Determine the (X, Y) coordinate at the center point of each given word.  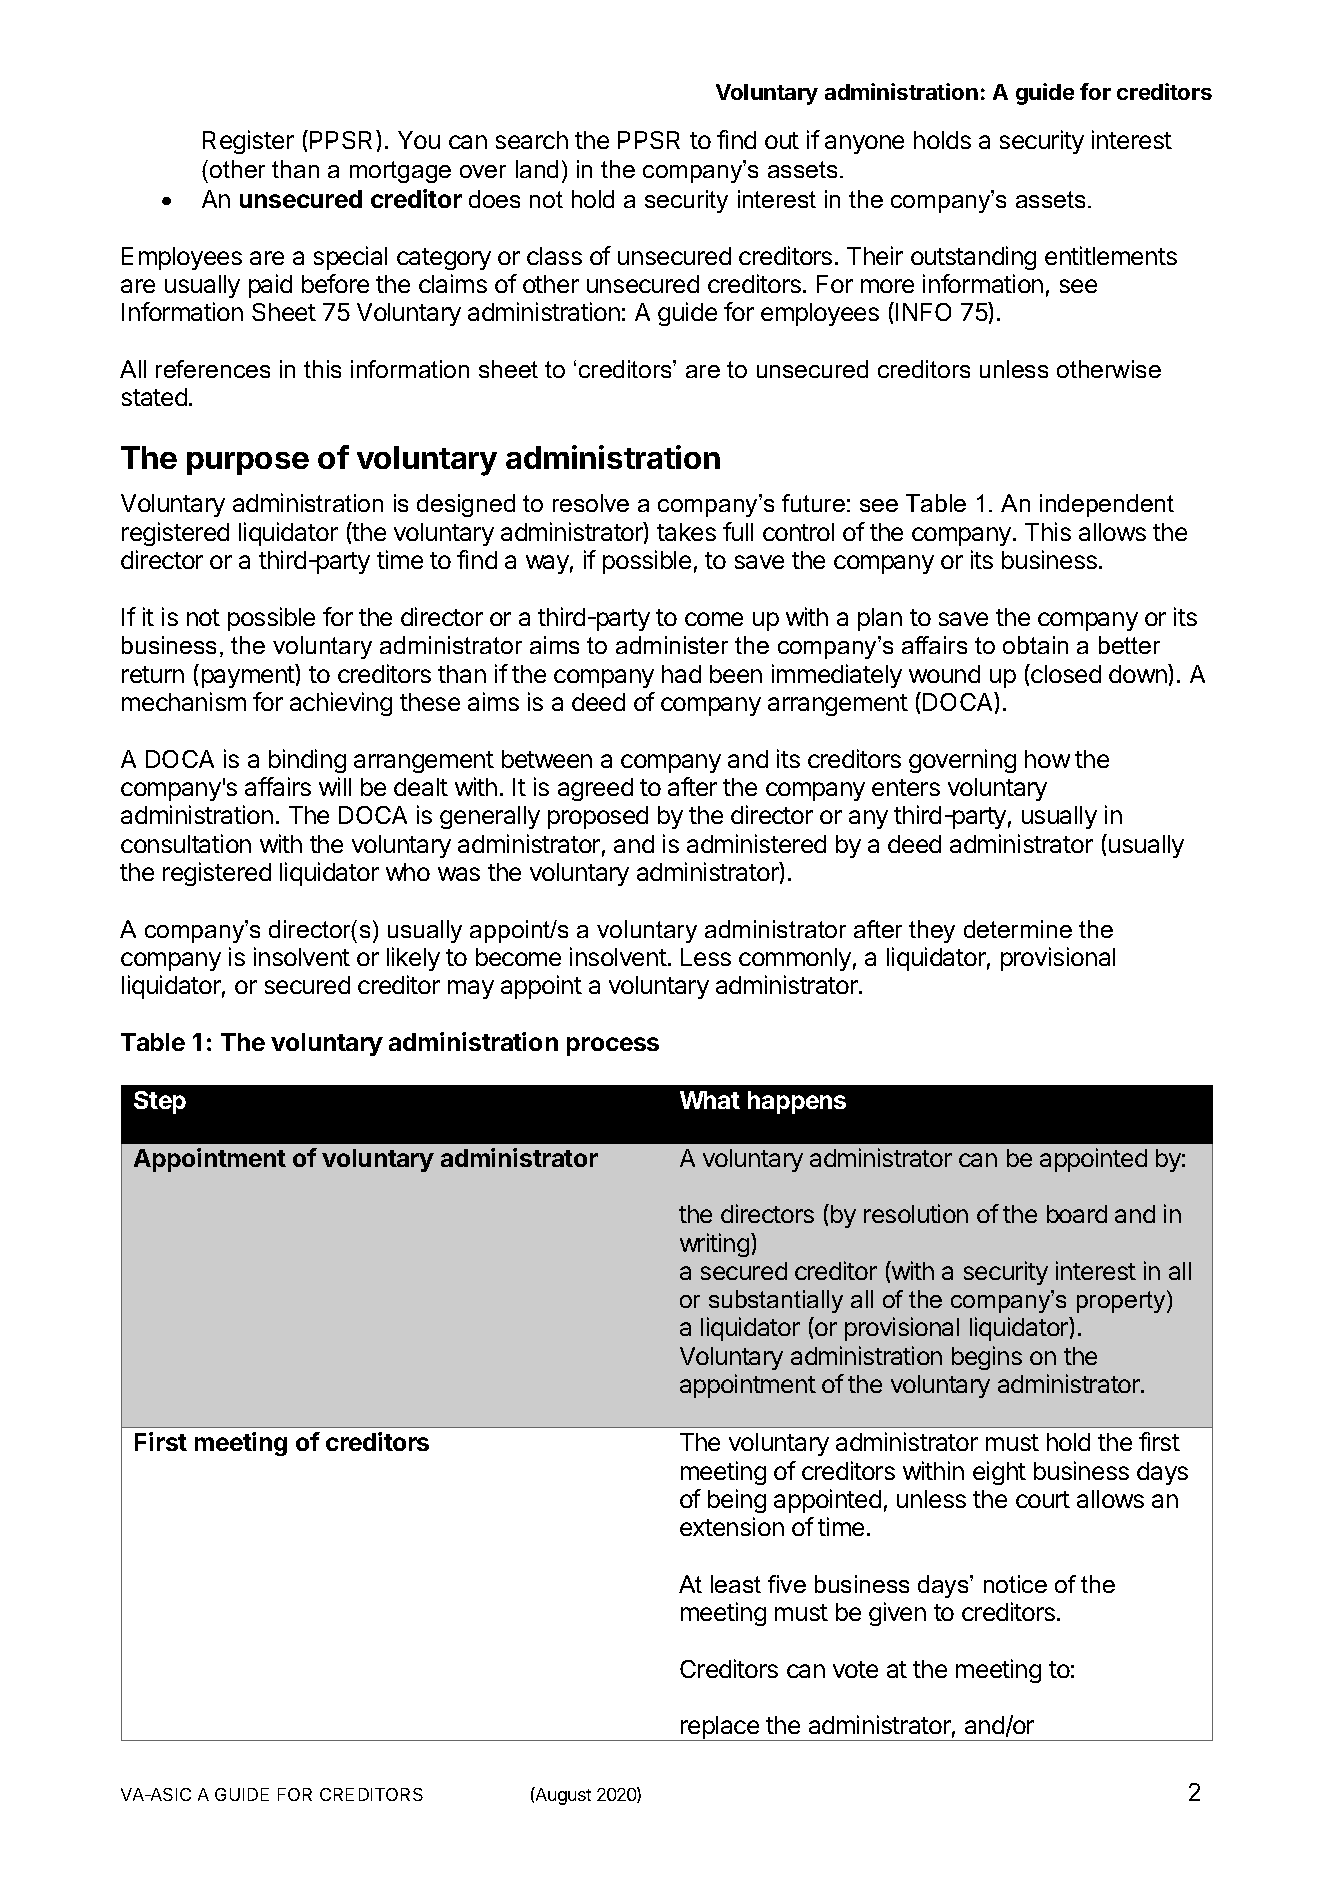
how (1047, 759)
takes (686, 532)
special (350, 258)
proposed (598, 817)
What (710, 1100)
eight (999, 1473)
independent (1107, 505)
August (562, 1796)
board (1077, 1214)
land (537, 169)
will (335, 786)
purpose (248, 463)
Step (160, 1102)
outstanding (973, 258)
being (737, 1501)
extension (732, 1526)
